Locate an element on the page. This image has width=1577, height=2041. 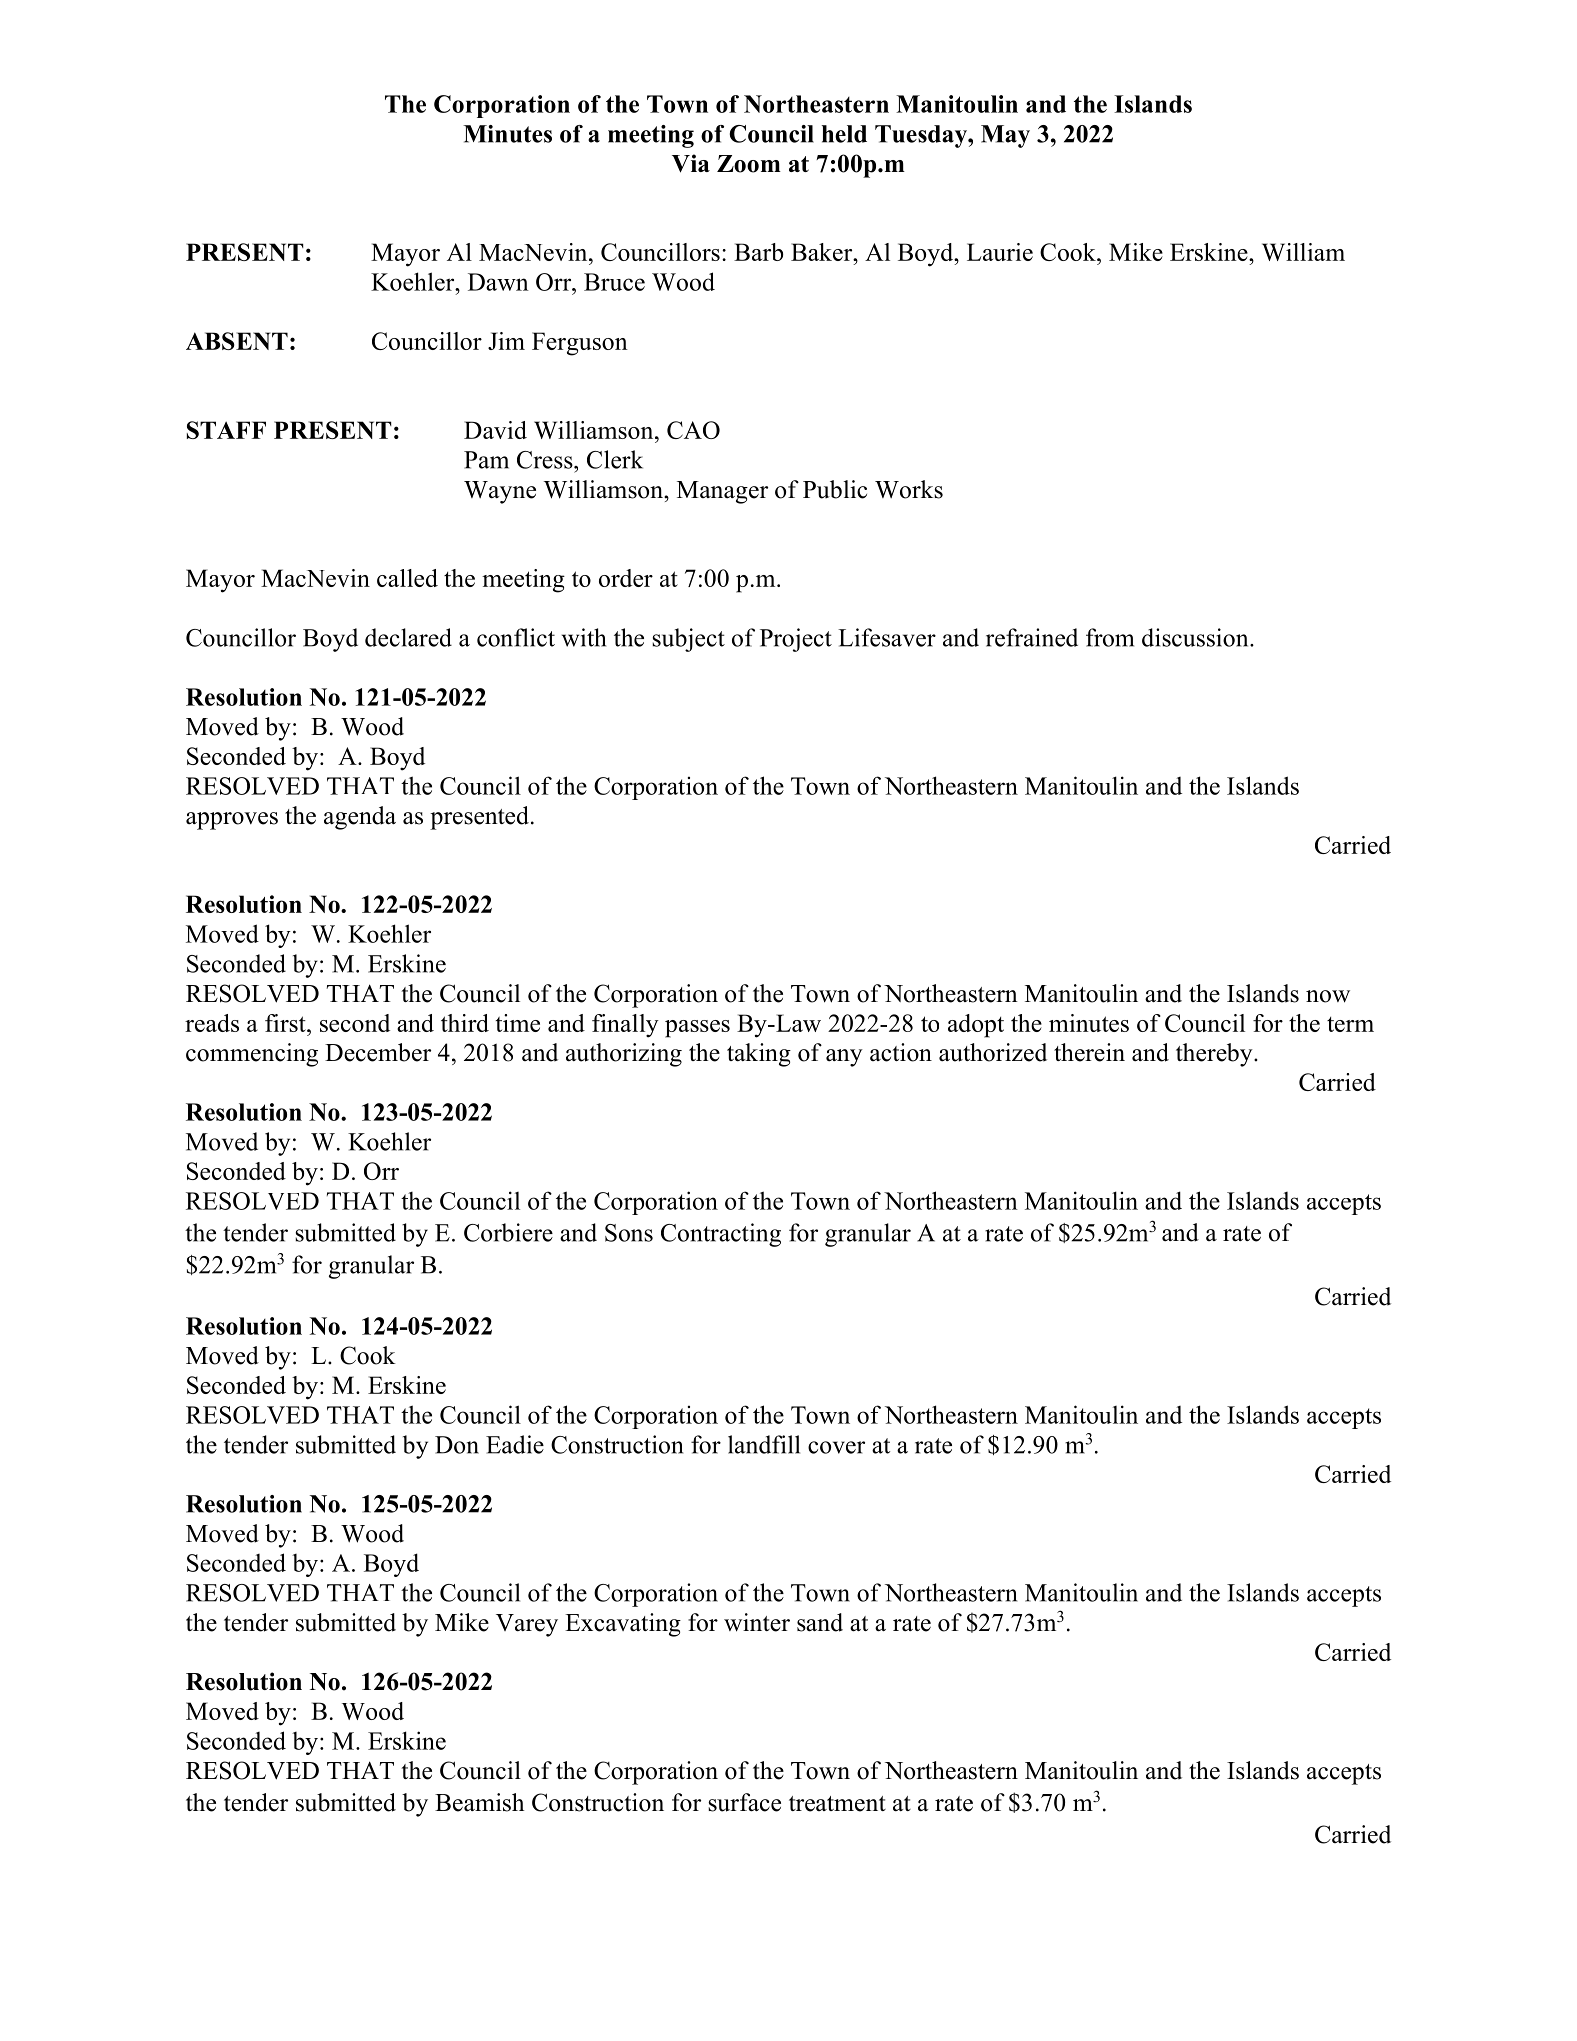
passes is located at coordinates (697, 1029).
